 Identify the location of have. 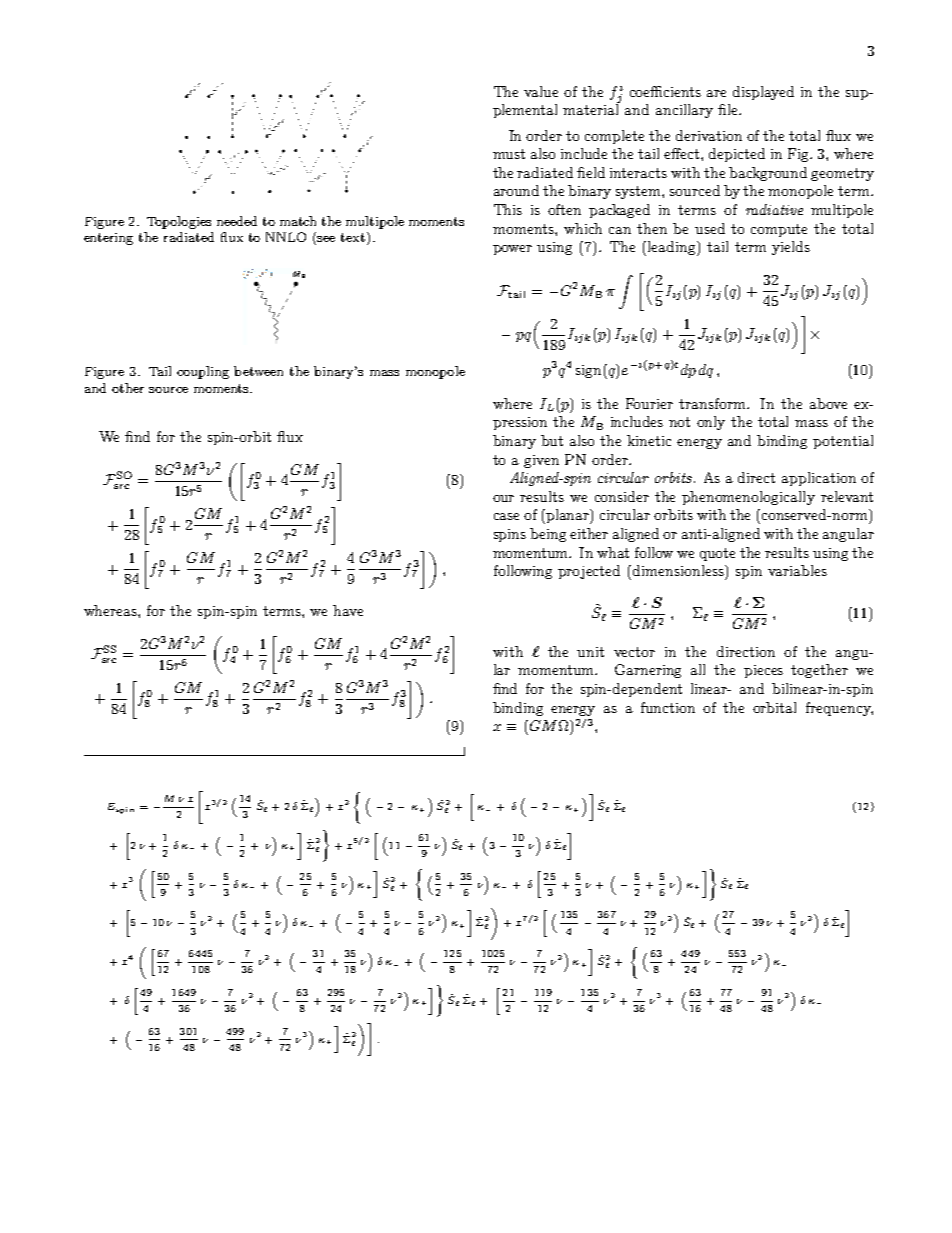
(348, 610).
